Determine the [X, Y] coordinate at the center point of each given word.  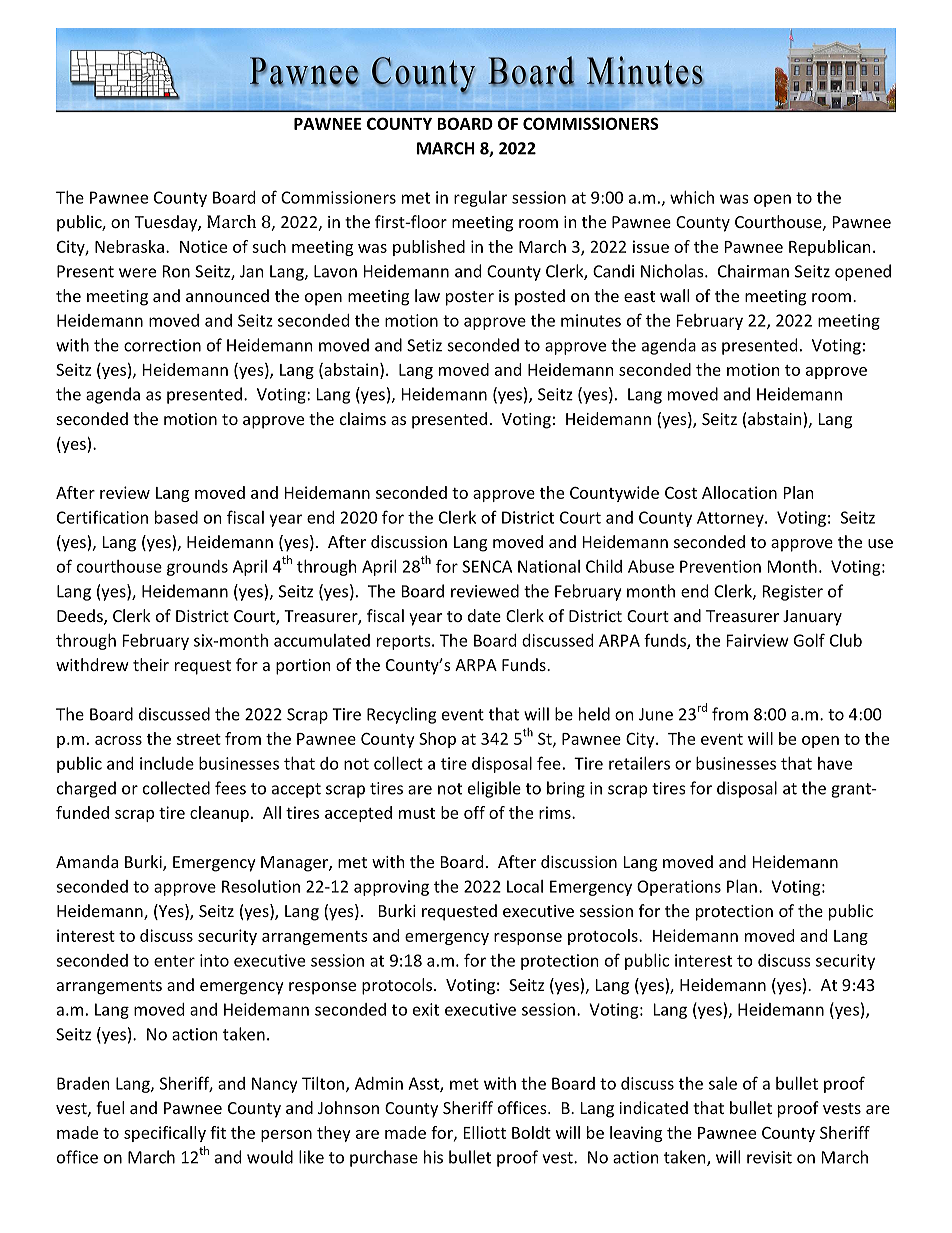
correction [162, 345]
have [835, 763]
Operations [679, 888]
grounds [197, 568]
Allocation [739, 492]
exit [426, 1009]
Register [793, 593]
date [484, 615]
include [167, 763]
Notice [203, 246]
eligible [494, 789]
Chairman [753, 271]
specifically [165, 1134]
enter [174, 961]
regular [480, 199]
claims [363, 418]
